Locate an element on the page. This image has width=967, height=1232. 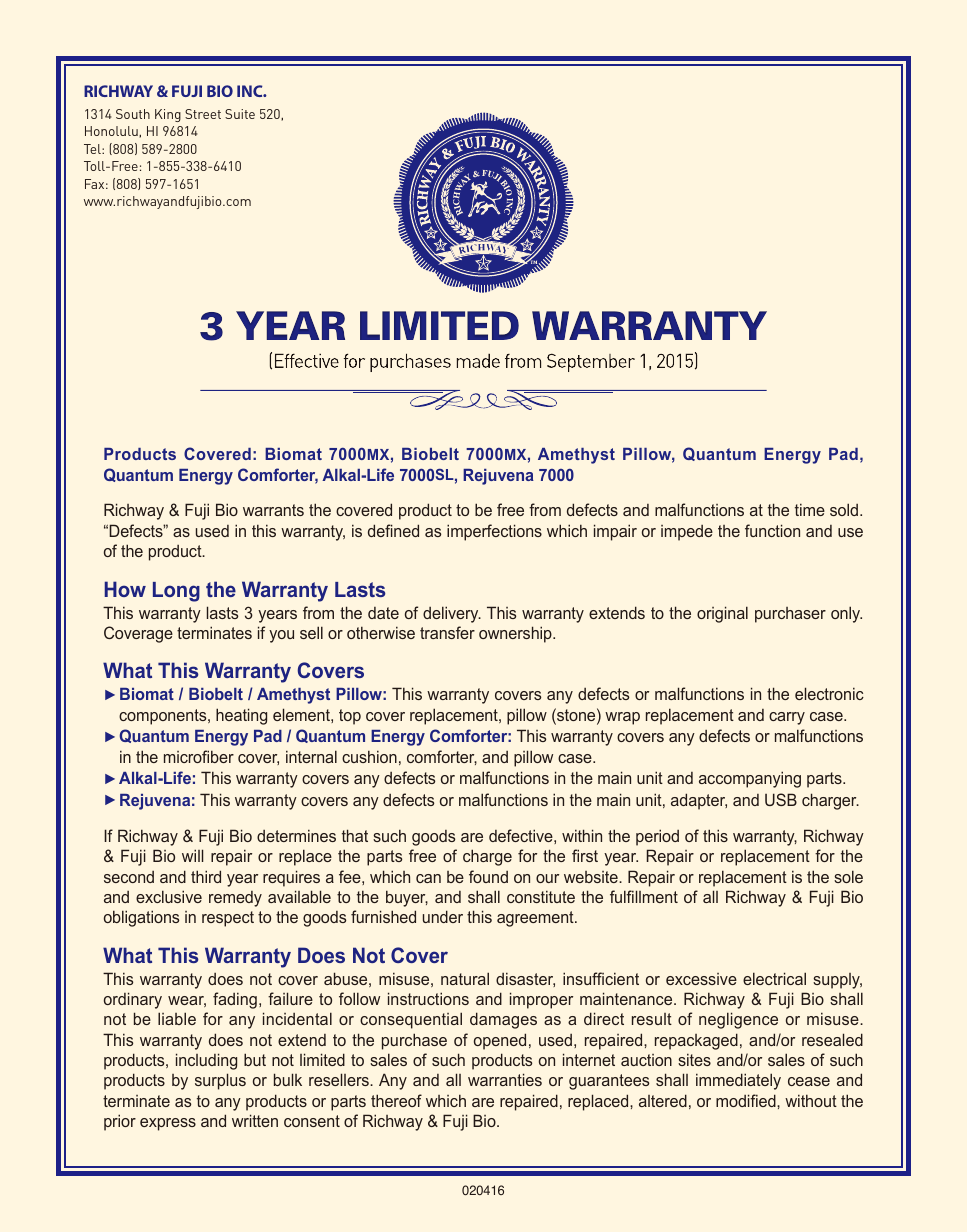
Suite is located at coordinates (240, 114).
